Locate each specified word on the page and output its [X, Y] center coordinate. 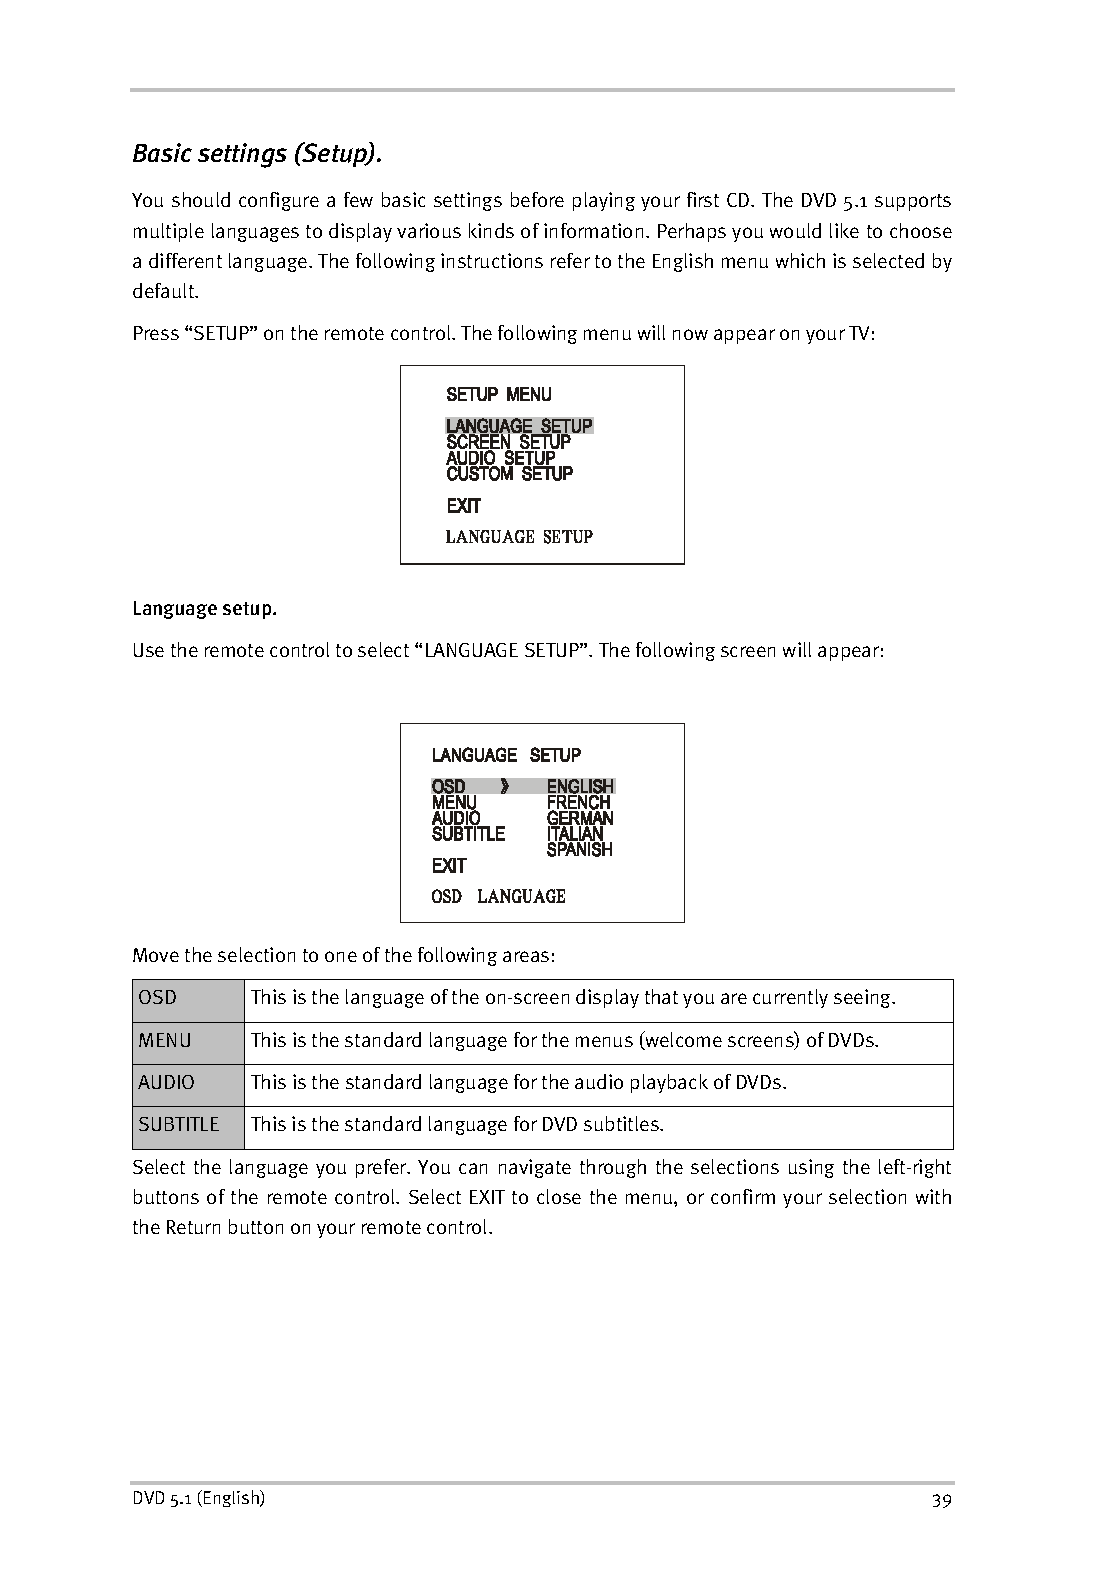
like [844, 230]
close [559, 1196]
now [690, 334]
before [537, 199]
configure [279, 201]
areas [526, 956]
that [661, 996]
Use [149, 650]
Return [193, 1227]
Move [156, 955]
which [800, 260]
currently [790, 998]
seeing [864, 998]
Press [156, 333]
